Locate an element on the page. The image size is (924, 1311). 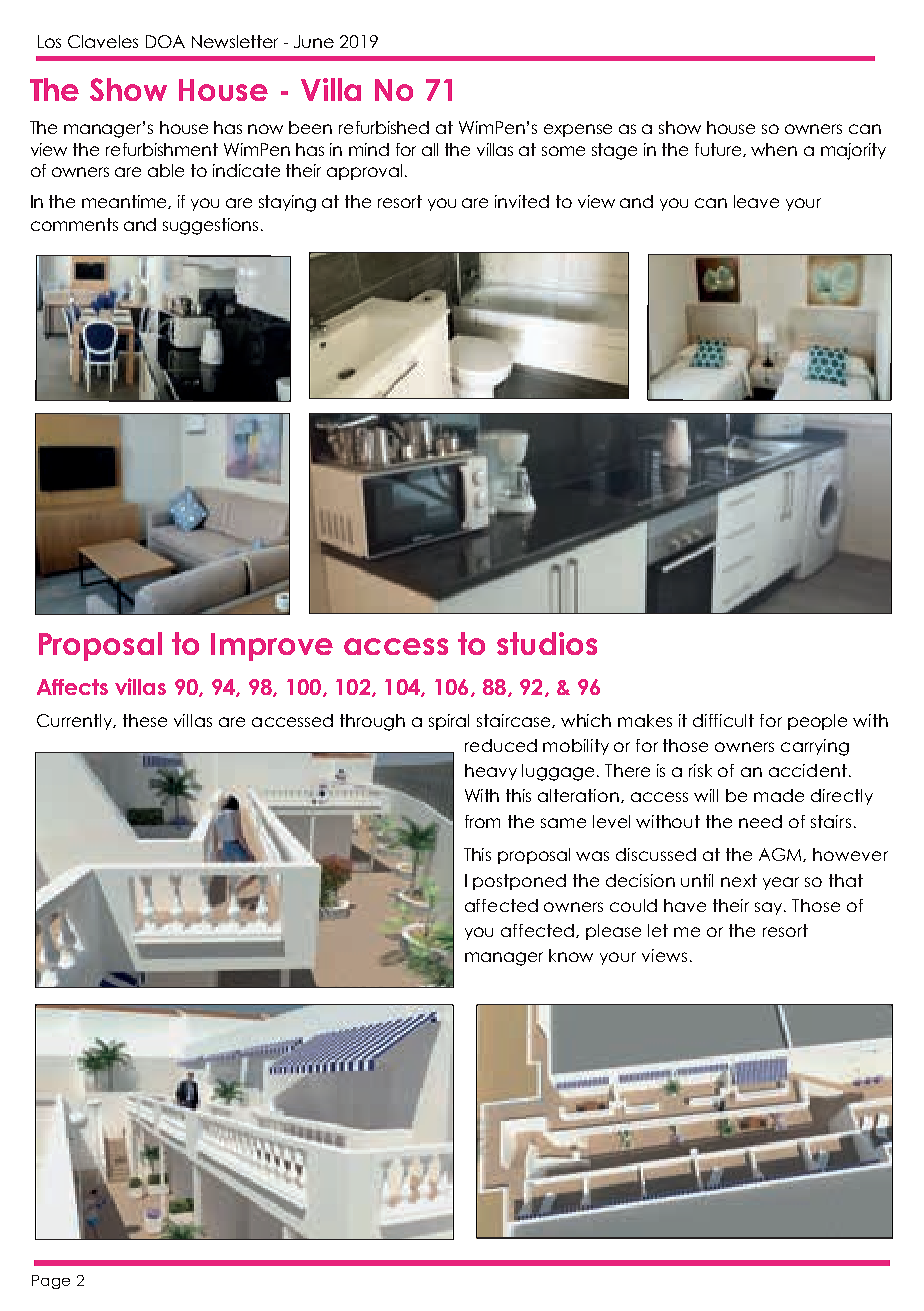
from is located at coordinates (482, 821).
